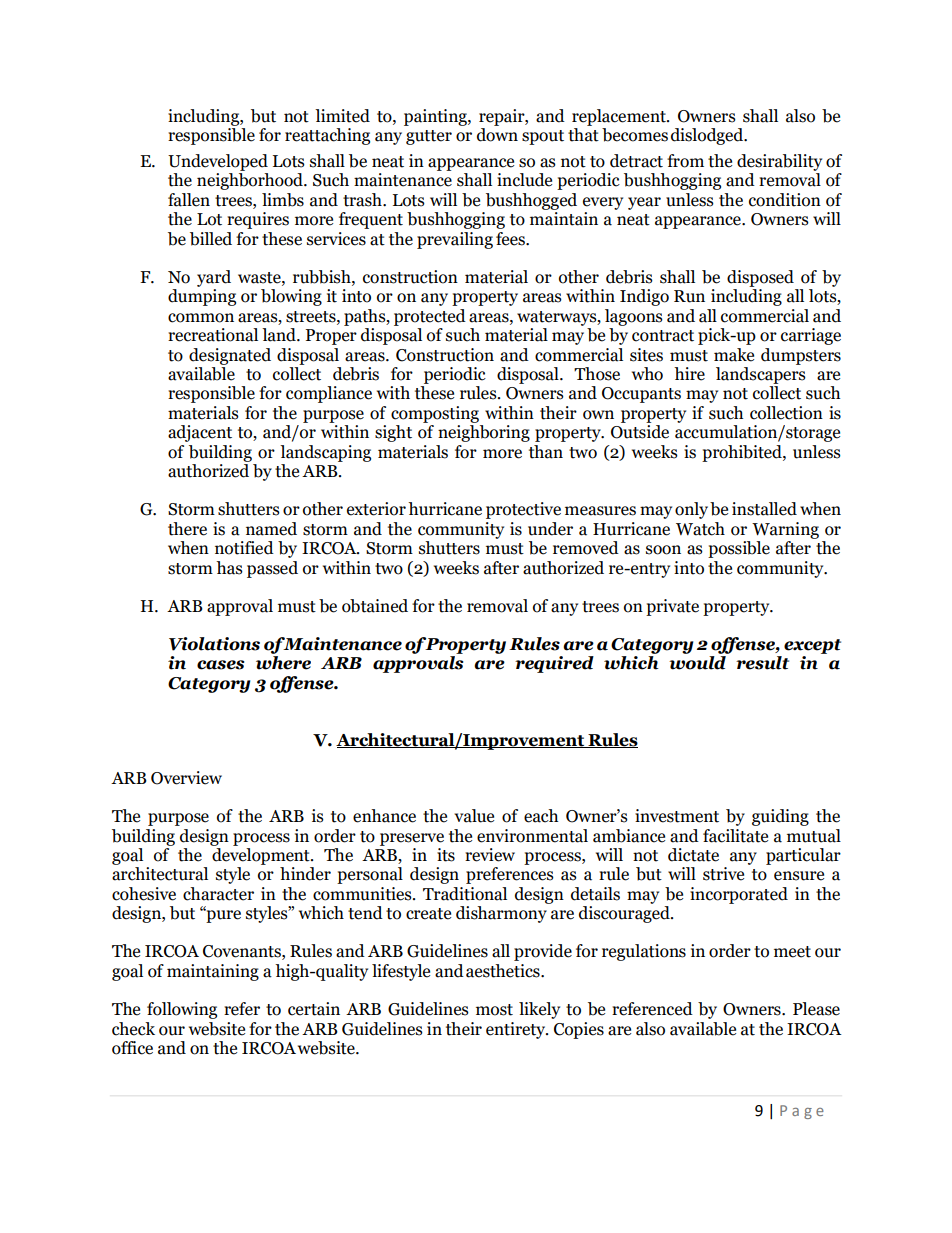 Image resolution: width=952 pixels, height=1233 pixels. What do you see at coordinates (762, 663) in the screenshot?
I see `result` at bounding box center [762, 663].
